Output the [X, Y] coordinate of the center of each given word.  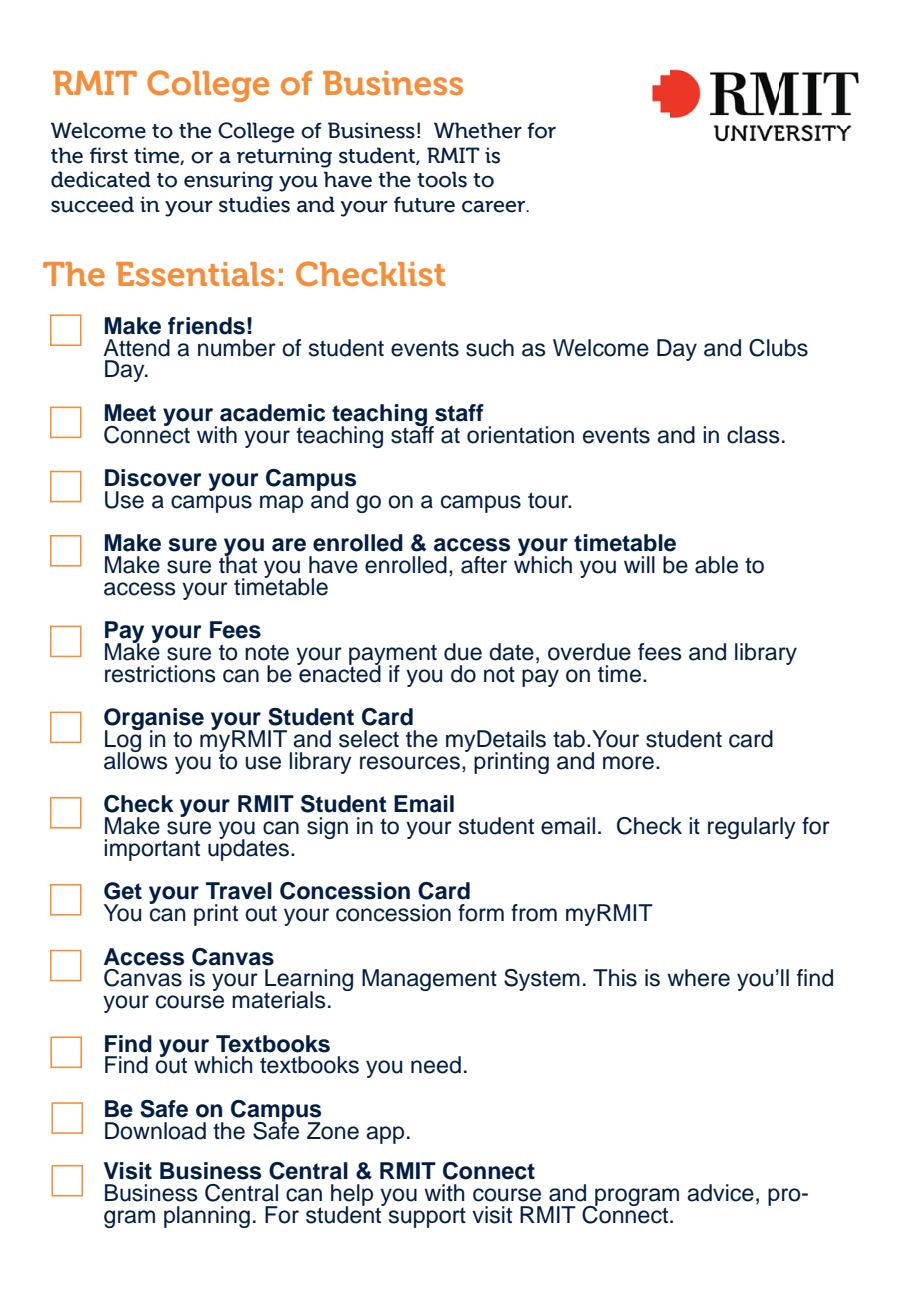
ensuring [228, 181]
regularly [752, 828]
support [427, 1218]
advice [720, 1193]
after [484, 565]
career [495, 206]
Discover [153, 478]
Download [155, 1131]
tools [442, 179]
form [481, 913]
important [152, 850]
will [639, 564]
